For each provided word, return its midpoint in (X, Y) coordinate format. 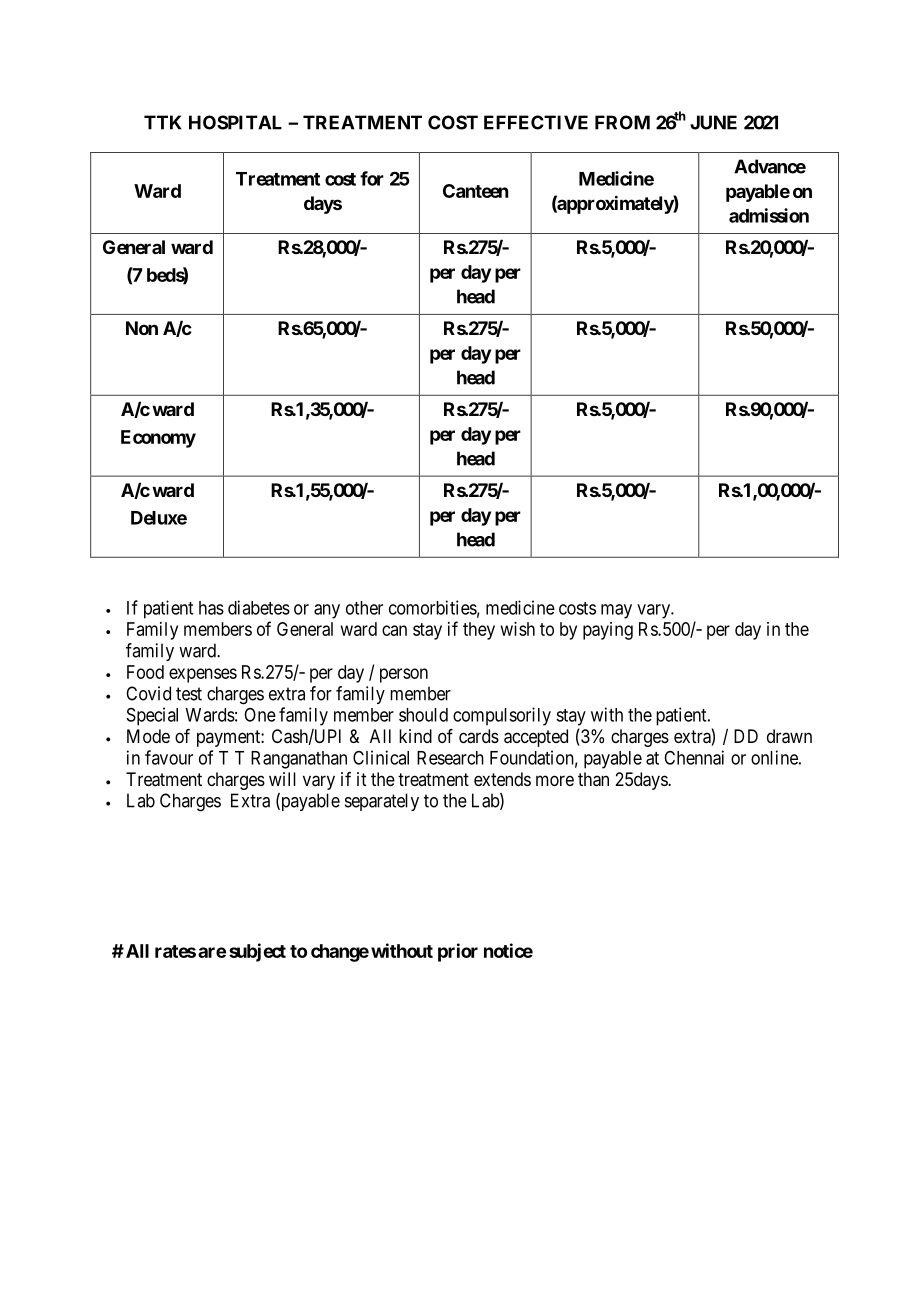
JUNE (713, 122)
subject (257, 952)
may (616, 611)
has (211, 608)
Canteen (475, 191)
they (479, 631)
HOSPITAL (235, 122)
